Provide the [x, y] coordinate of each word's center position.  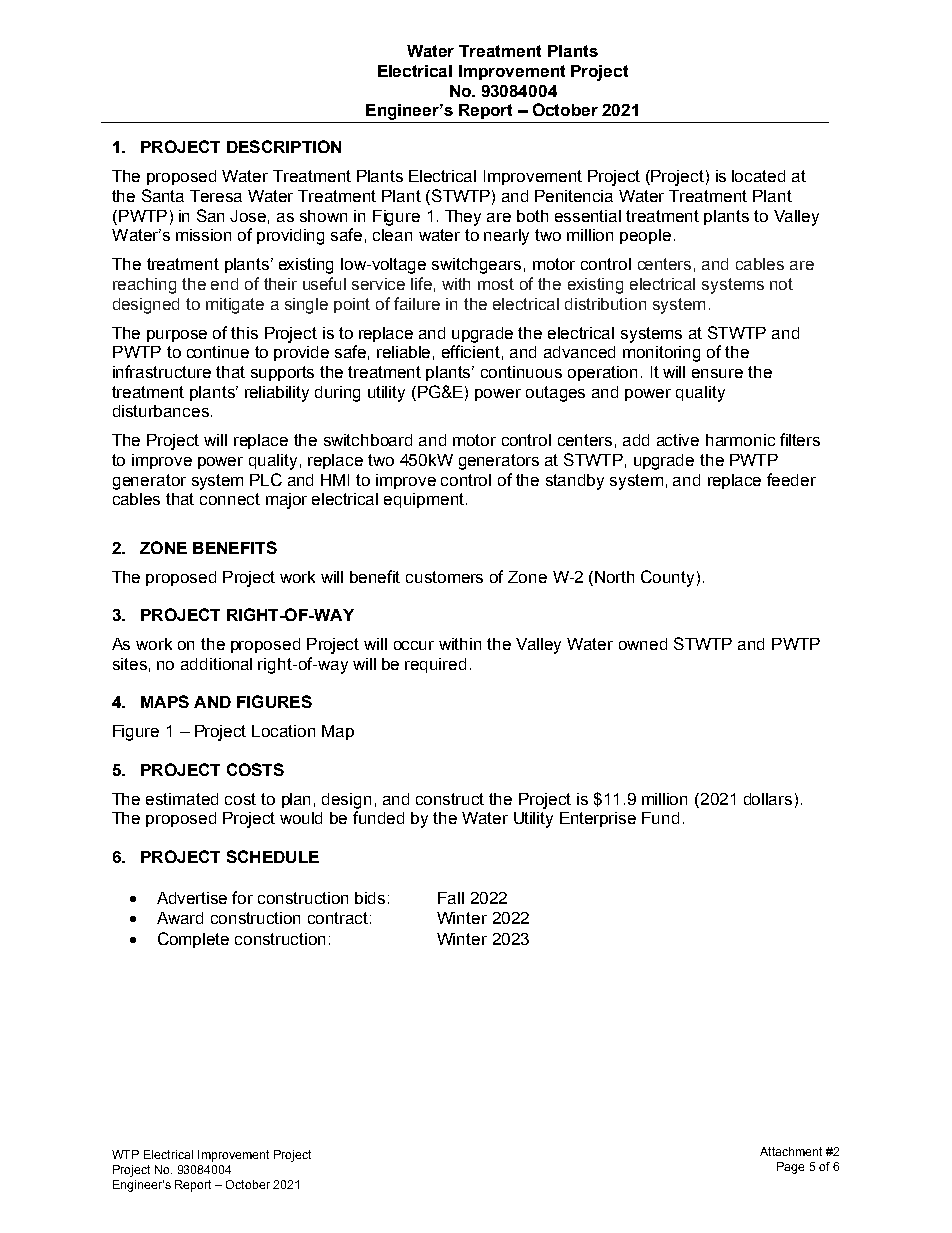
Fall [451, 898]
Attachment [791, 1151]
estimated [182, 799]
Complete [193, 940]
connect [230, 499]
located [758, 176]
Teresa [216, 196]
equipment [425, 500]
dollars [768, 799]
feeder [791, 479]
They [463, 218]
